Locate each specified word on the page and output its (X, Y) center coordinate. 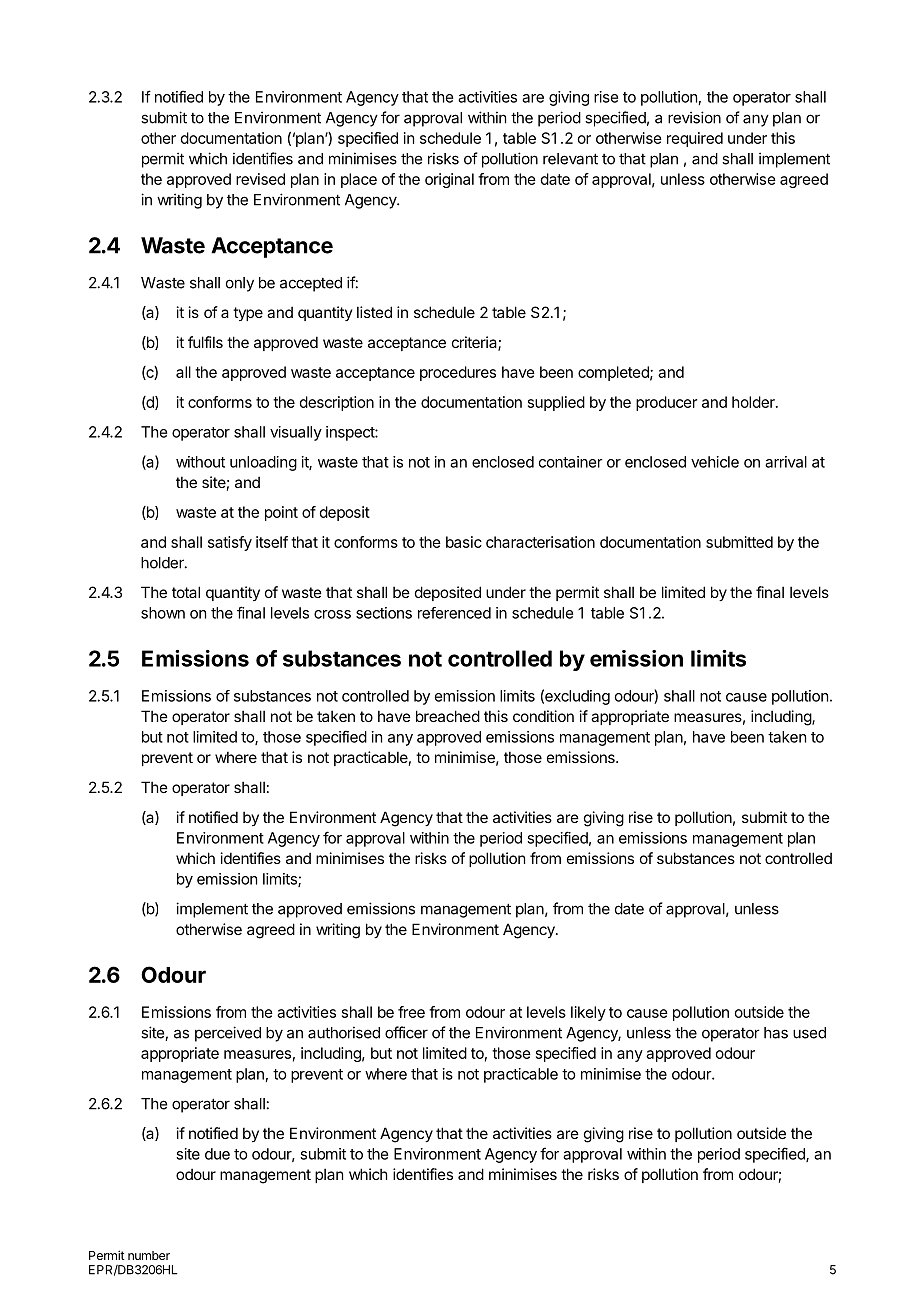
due (217, 1154)
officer (406, 1032)
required (695, 139)
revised (260, 179)
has (776, 1033)
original (449, 180)
